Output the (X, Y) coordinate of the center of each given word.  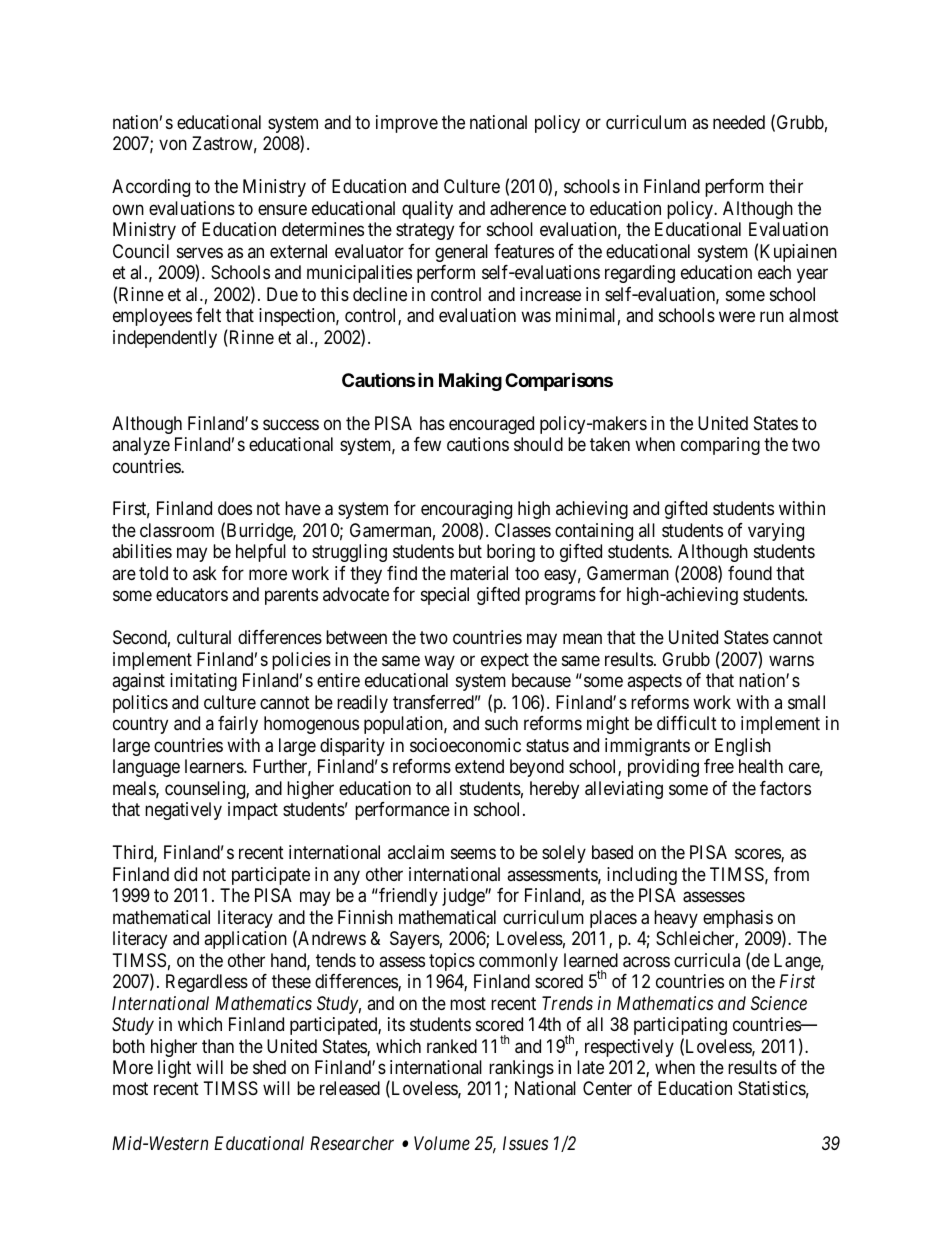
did (185, 874)
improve (407, 124)
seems (473, 854)
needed (739, 122)
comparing (720, 446)
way (439, 662)
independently (165, 339)
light (174, 1069)
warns (791, 660)
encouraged (491, 425)
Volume (442, 1143)
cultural (204, 637)
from (791, 874)
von (173, 145)
